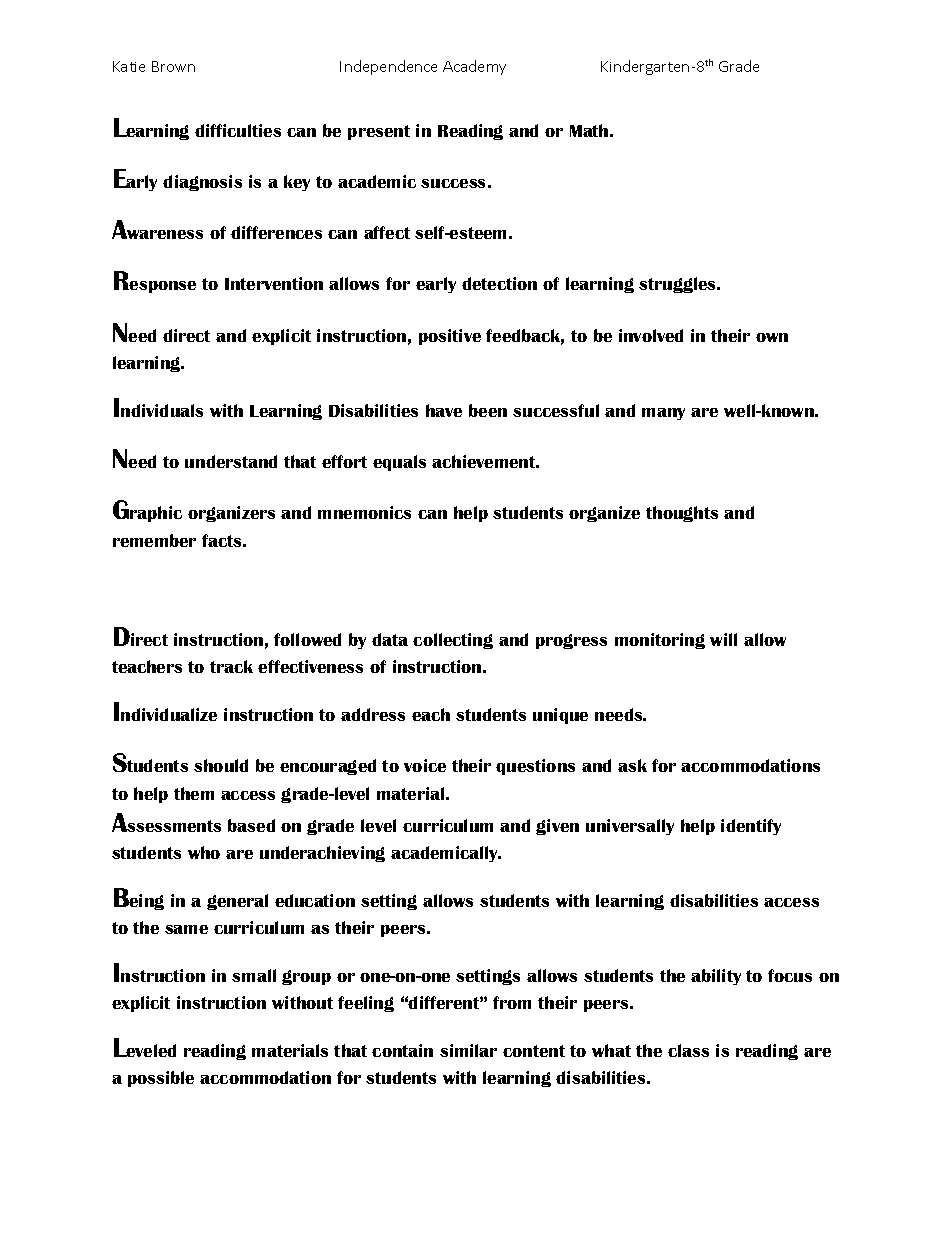 This screenshot has width=952, height=1233. Describe the element at coordinates (688, 1050) in the screenshot. I see `class` at that location.
